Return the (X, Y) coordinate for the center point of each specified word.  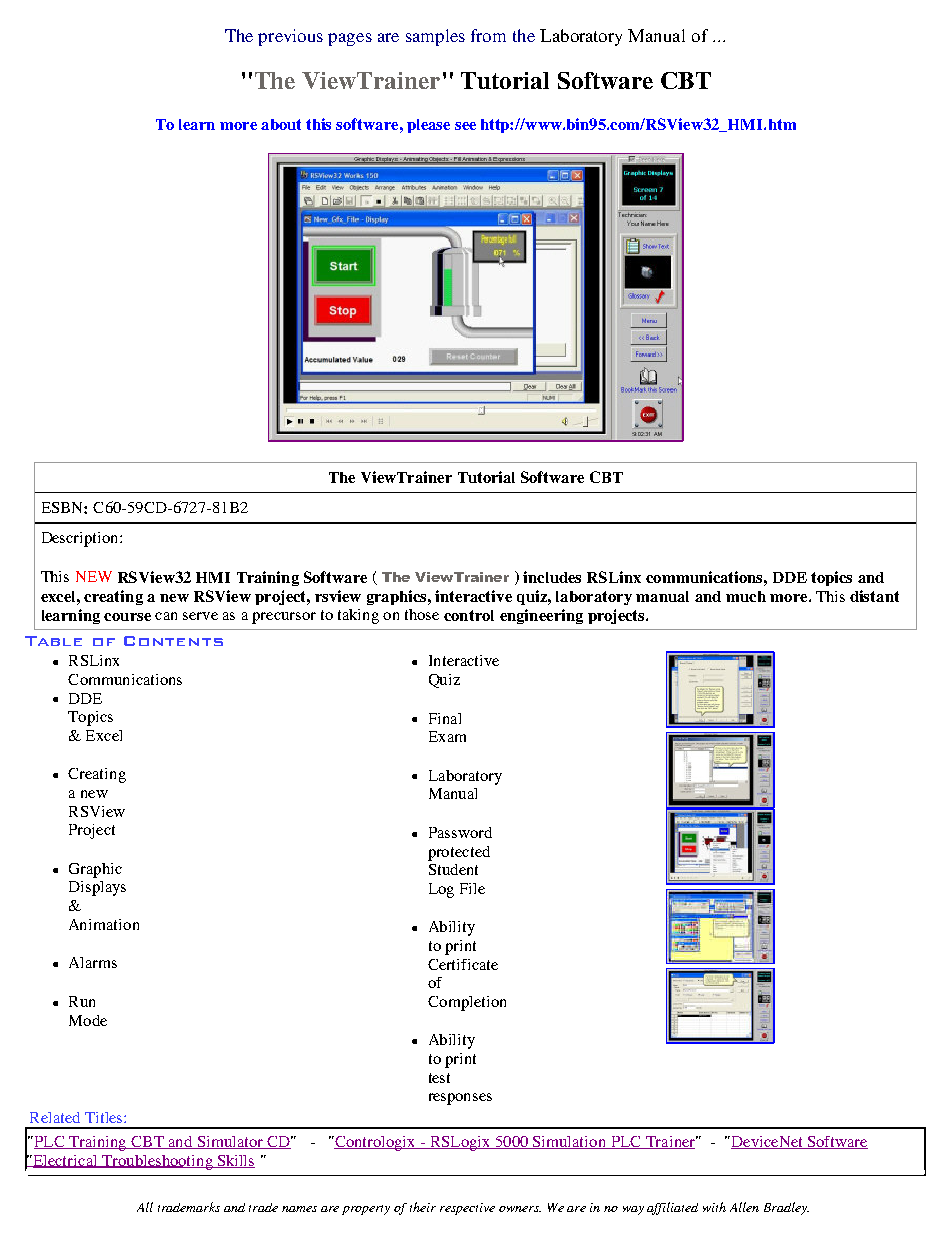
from (488, 35)
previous (290, 37)
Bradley (786, 1208)
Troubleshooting (157, 1162)
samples (435, 37)
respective (467, 1209)
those (422, 614)
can (166, 616)
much (746, 596)
